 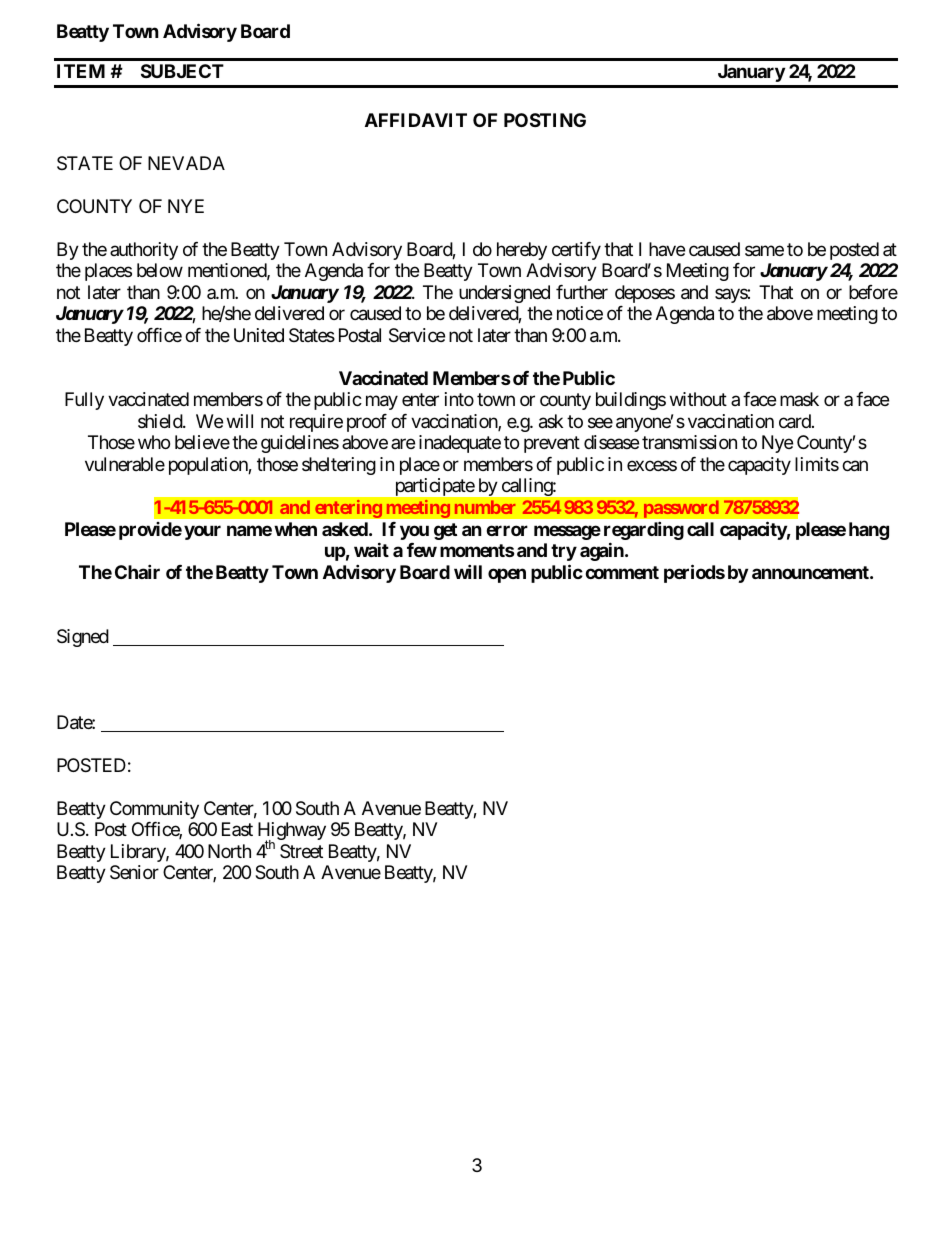 What do you see at coordinates (855, 466) in the screenshot?
I see `can` at bounding box center [855, 466].
